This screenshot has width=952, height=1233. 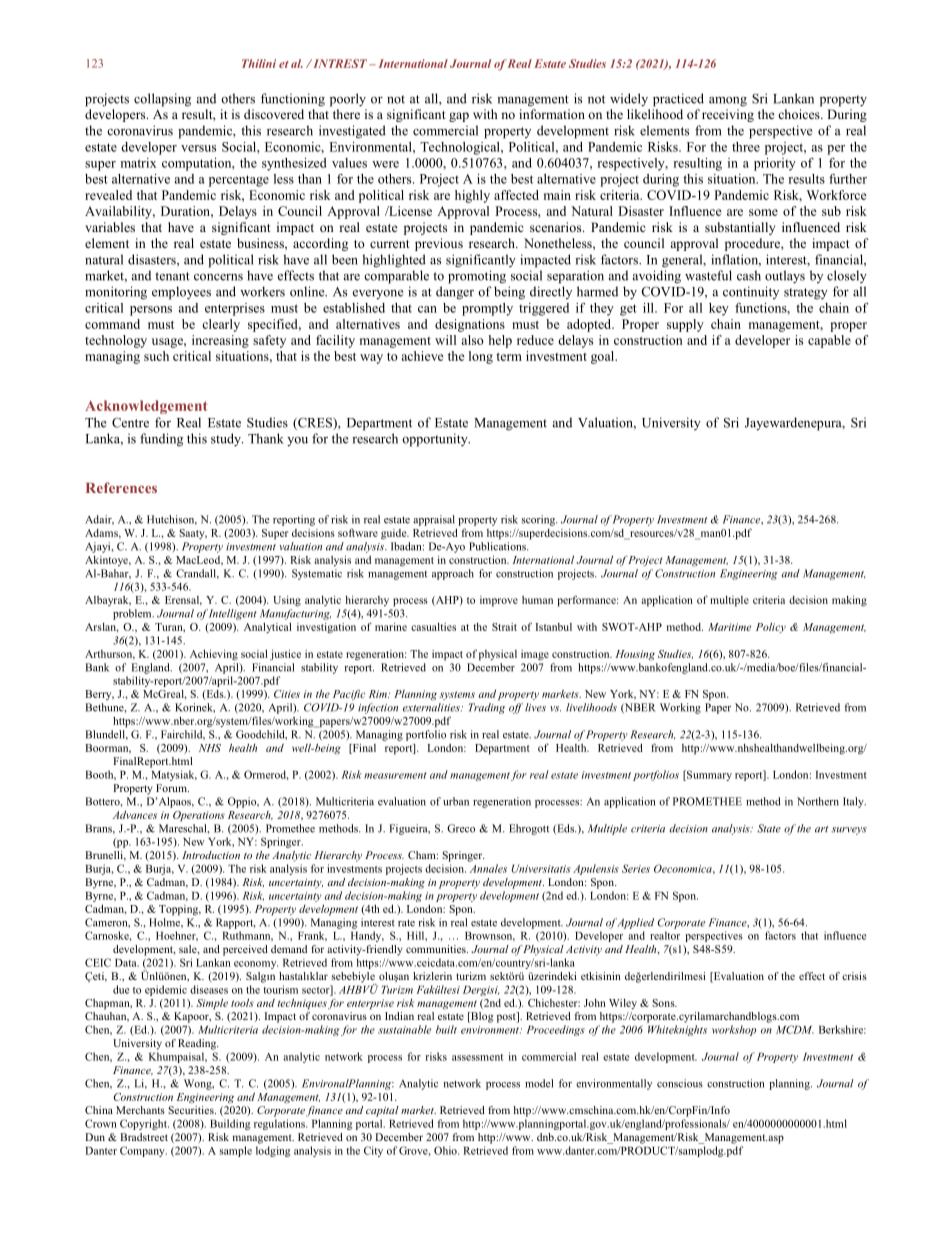 I want to click on Policy, so click(x=771, y=628).
